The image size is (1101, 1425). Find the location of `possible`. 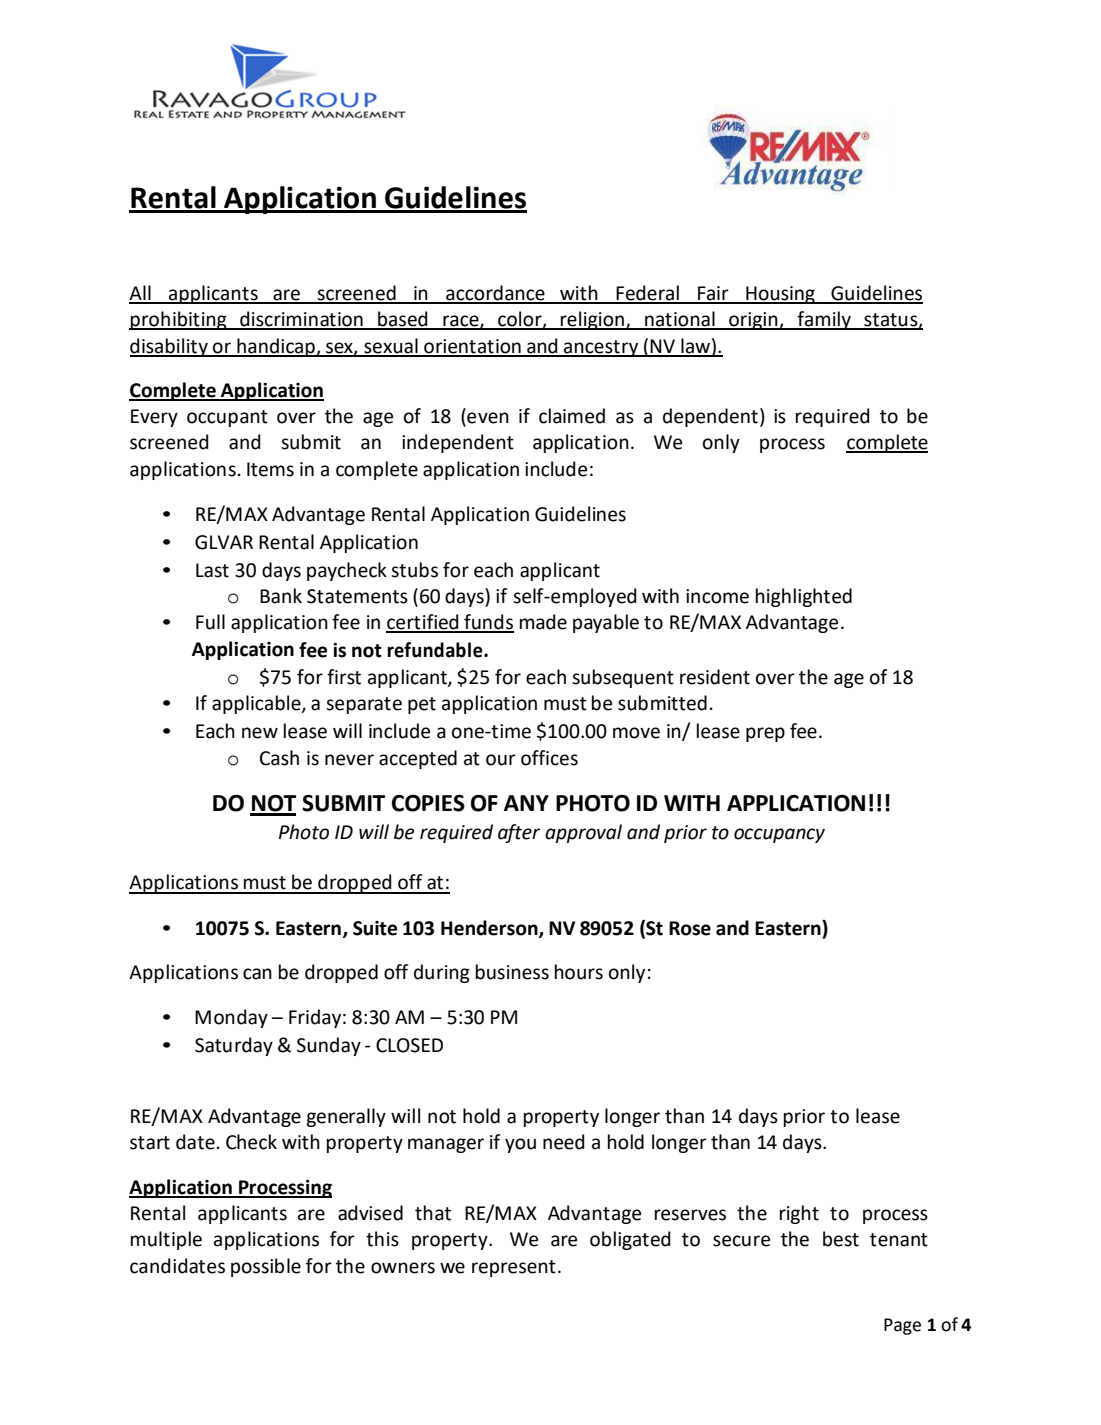

possible is located at coordinates (266, 1267).
